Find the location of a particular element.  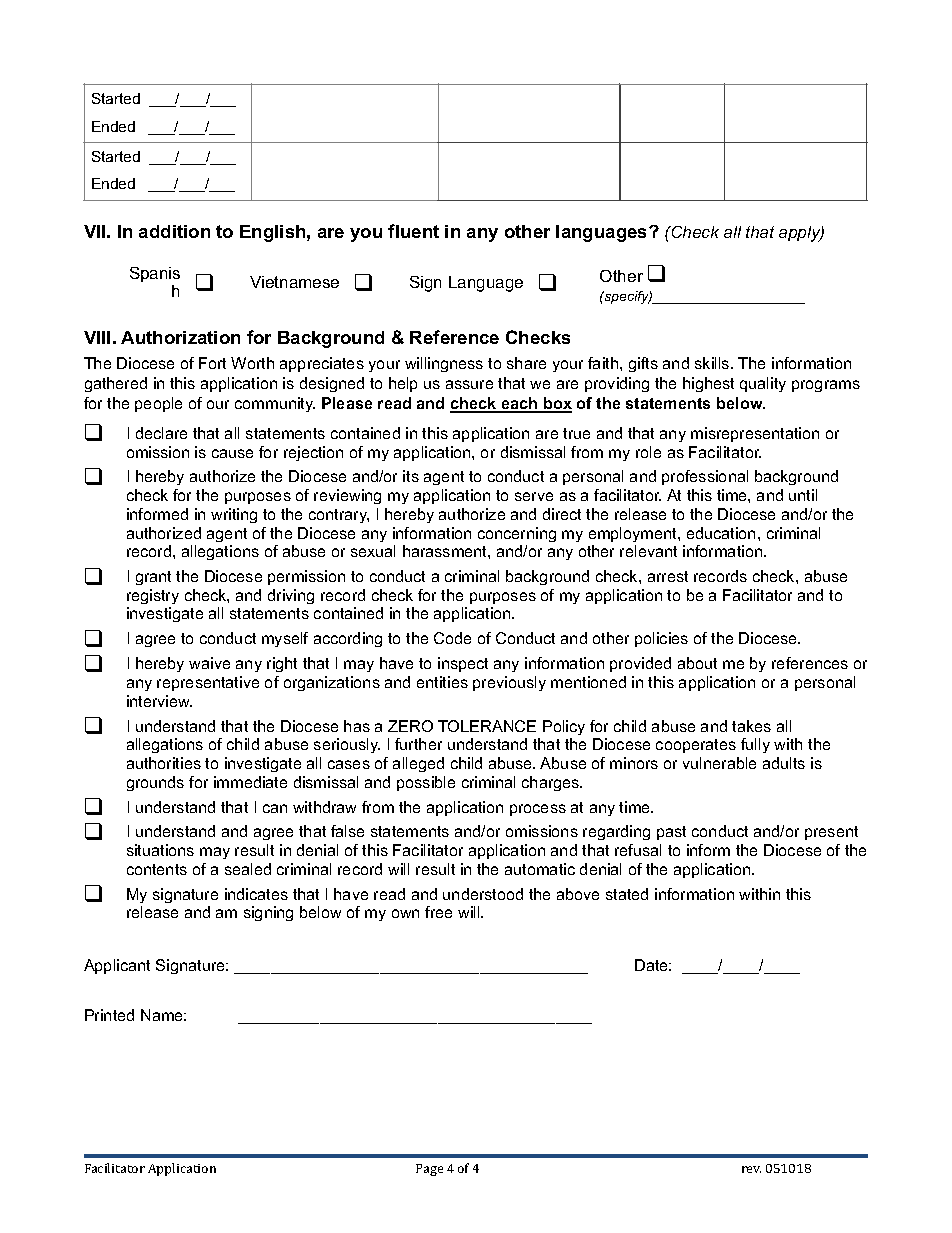

takes is located at coordinates (751, 726).
